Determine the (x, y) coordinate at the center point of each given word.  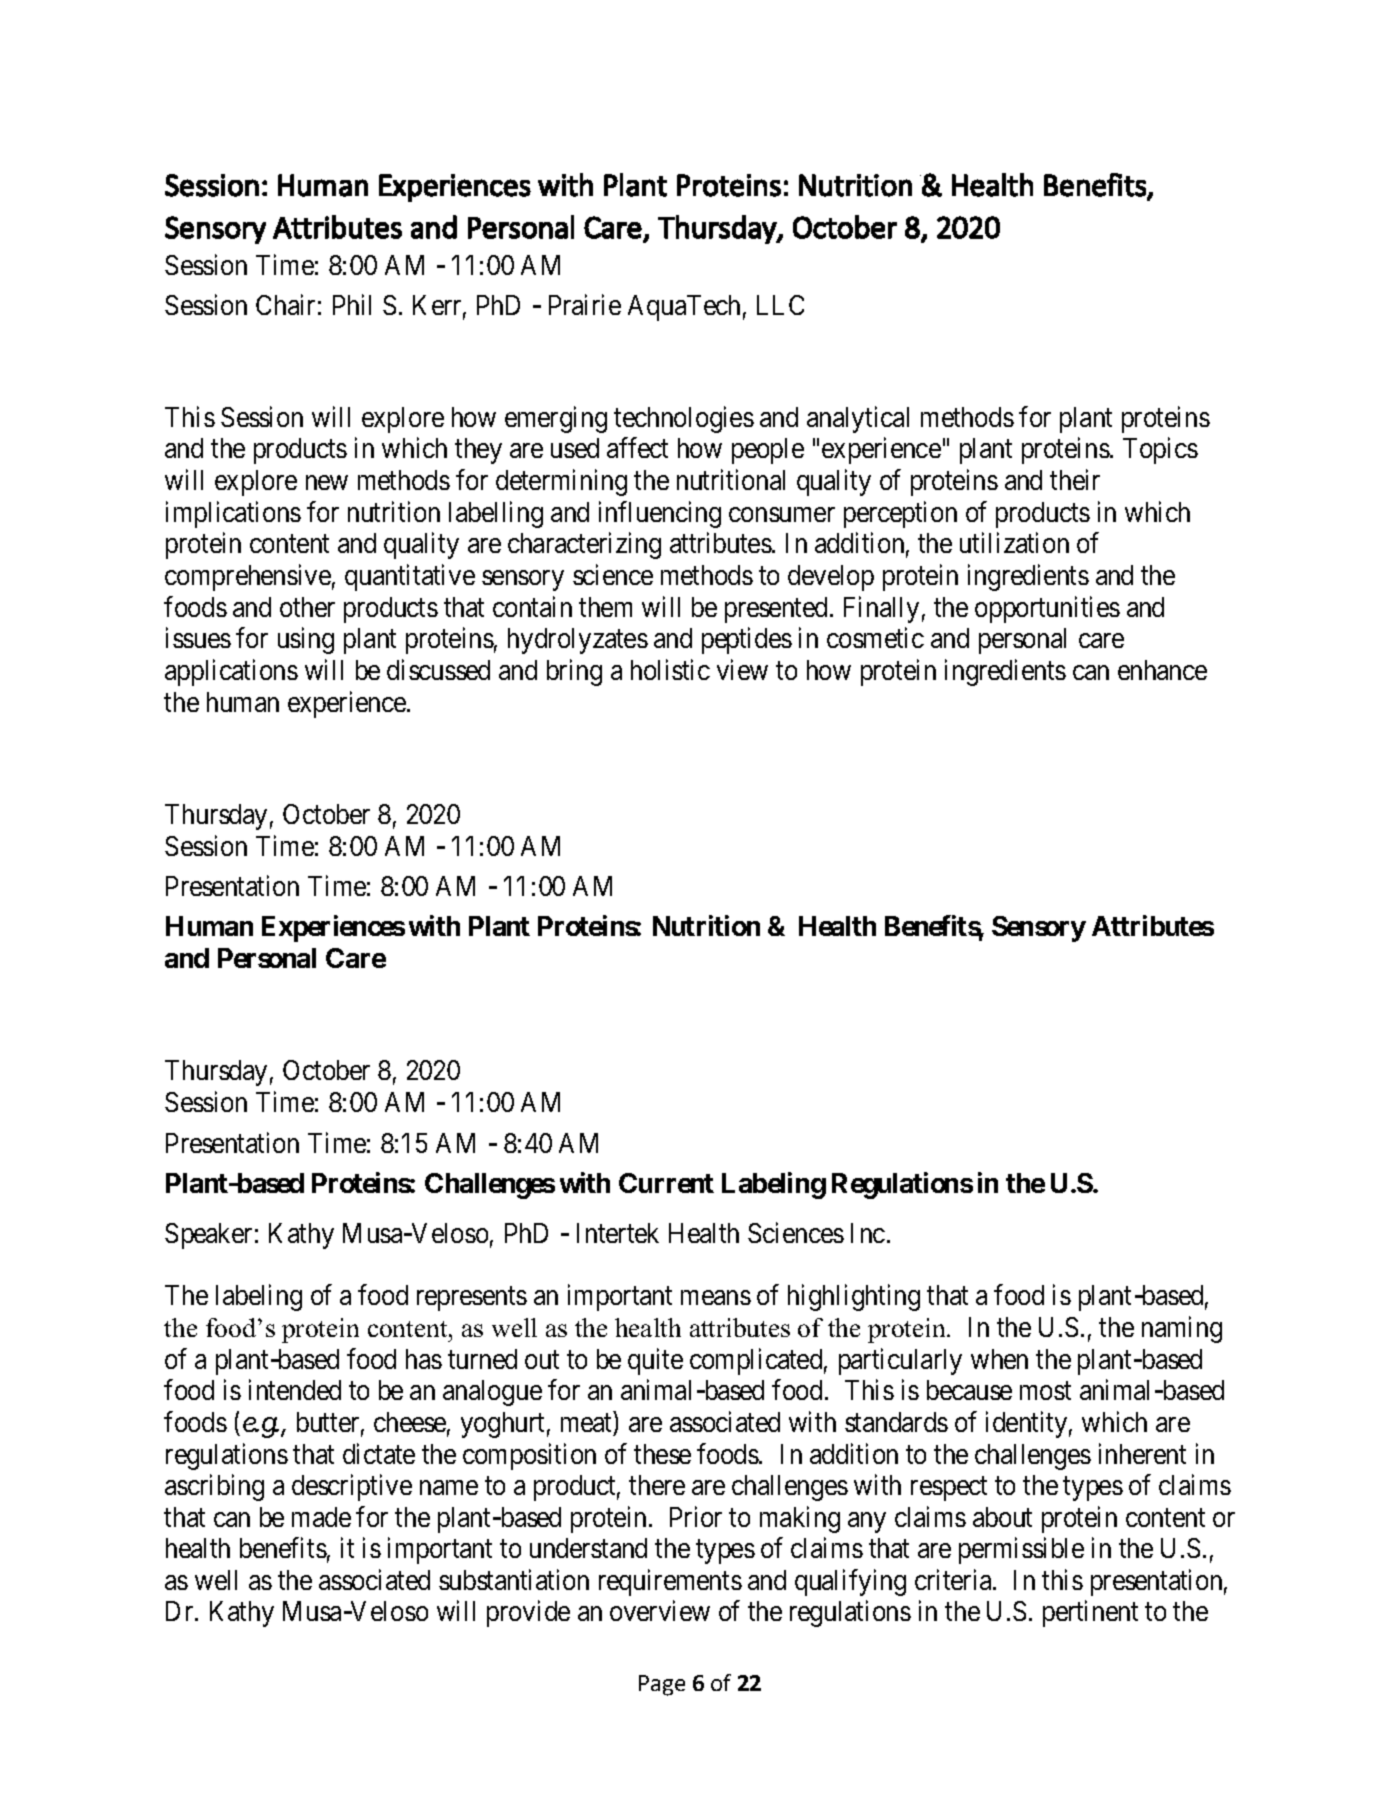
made (321, 1517)
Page (662, 1685)
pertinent (1090, 1613)
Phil (352, 304)
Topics (1160, 451)
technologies (684, 419)
